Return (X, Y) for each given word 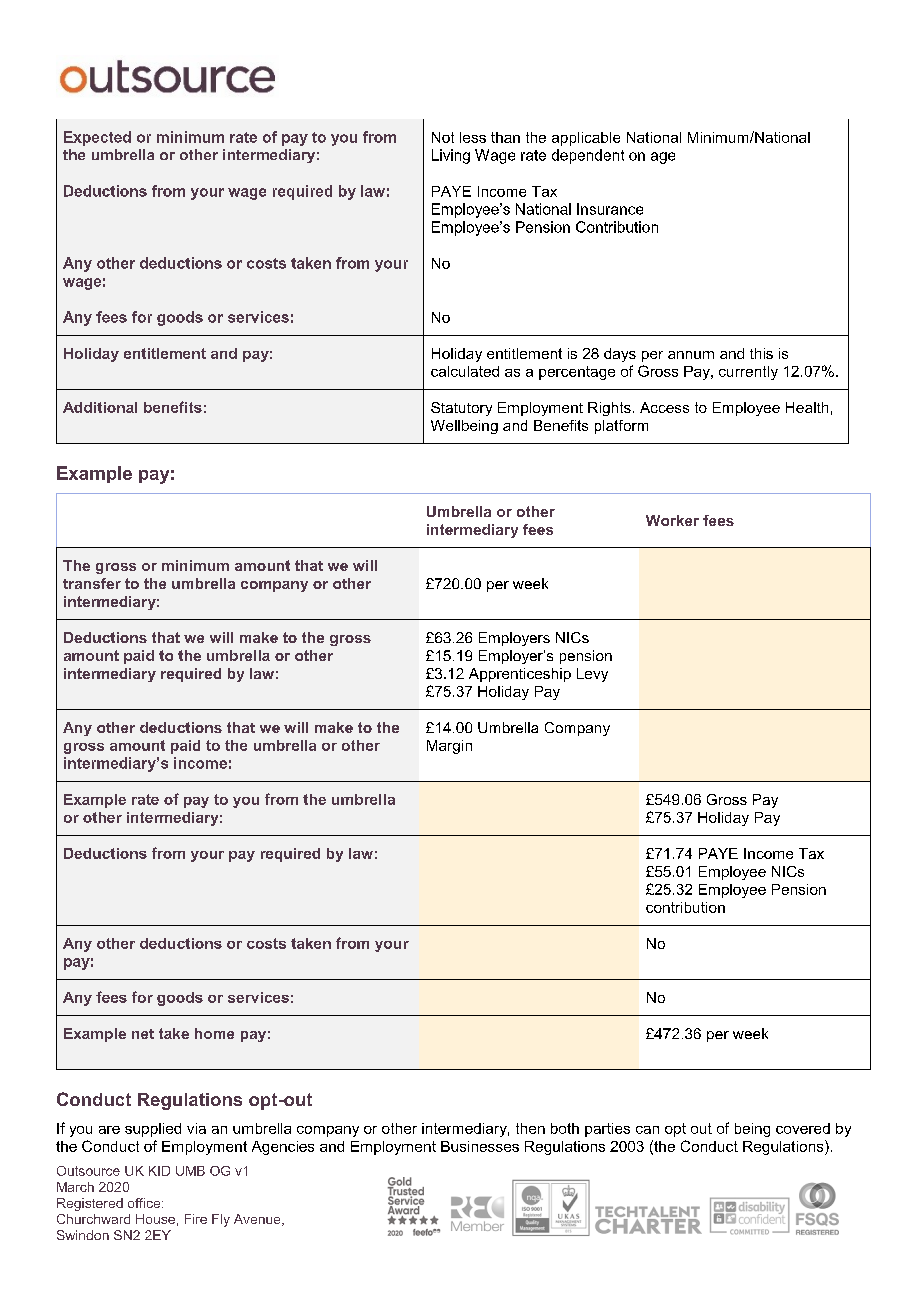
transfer (92, 583)
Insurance (610, 209)
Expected (97, 138)
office (145, 1203)
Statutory (461, 409)
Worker (672, 520)
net (143, 1034)
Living (451, 156)
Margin (449, 747)
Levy (592, 675)
